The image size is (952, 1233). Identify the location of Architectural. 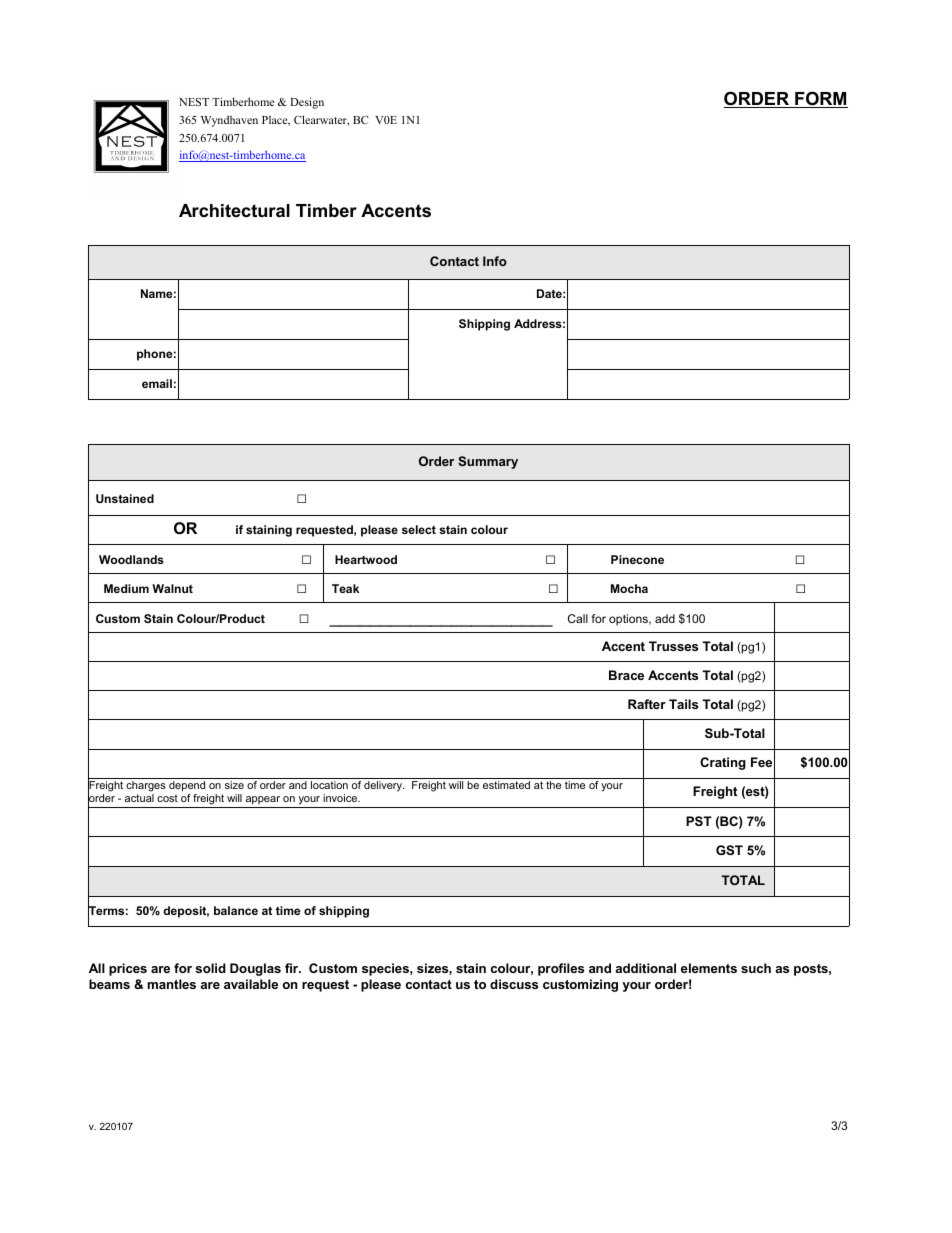
(234, 210).
